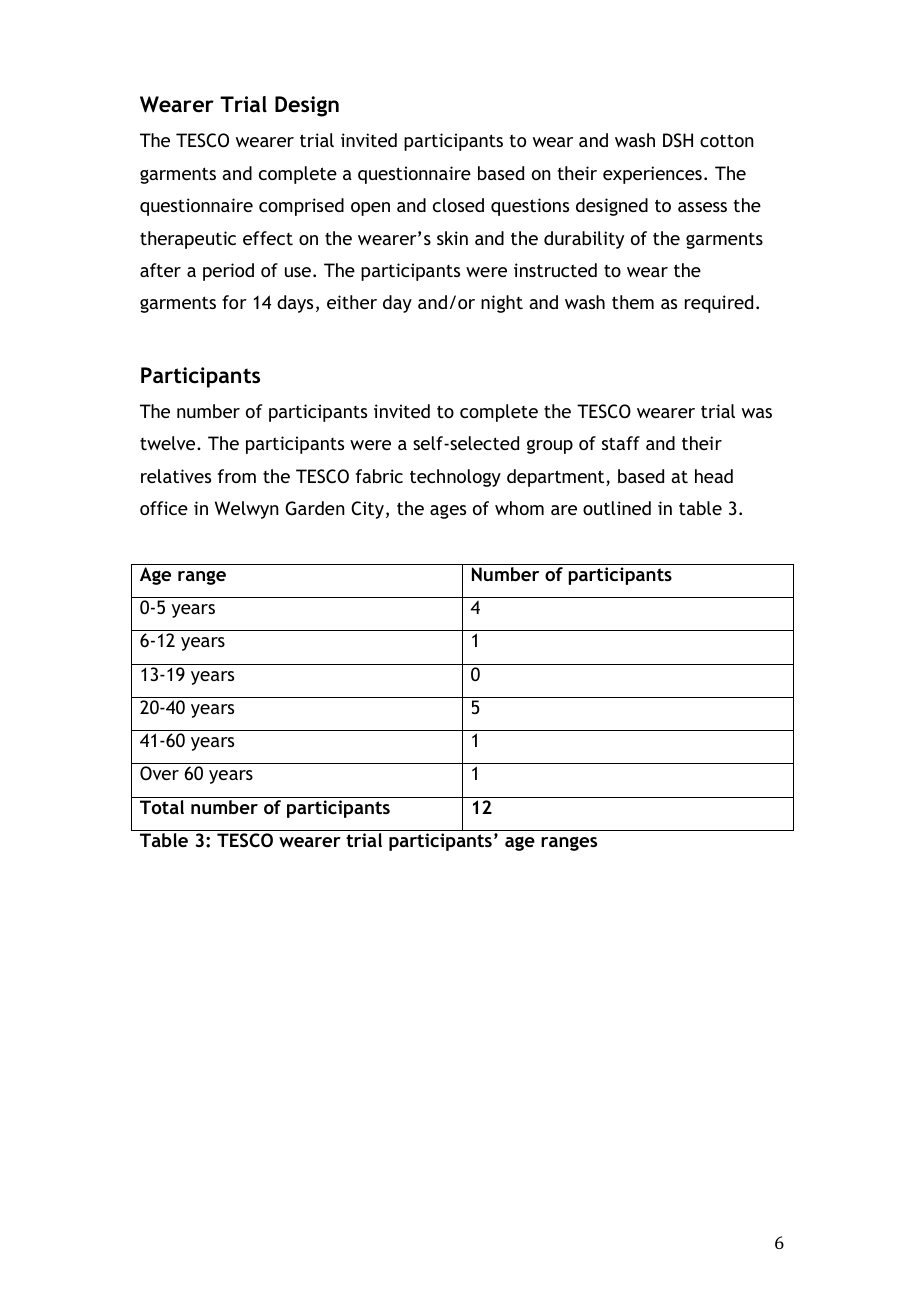 Image resolution: width=924 pixels, height=1308 pixels. What do you see at coordinates (455, 478) in the screenshot?
I see `technology` at bounding box center [455, 478].
